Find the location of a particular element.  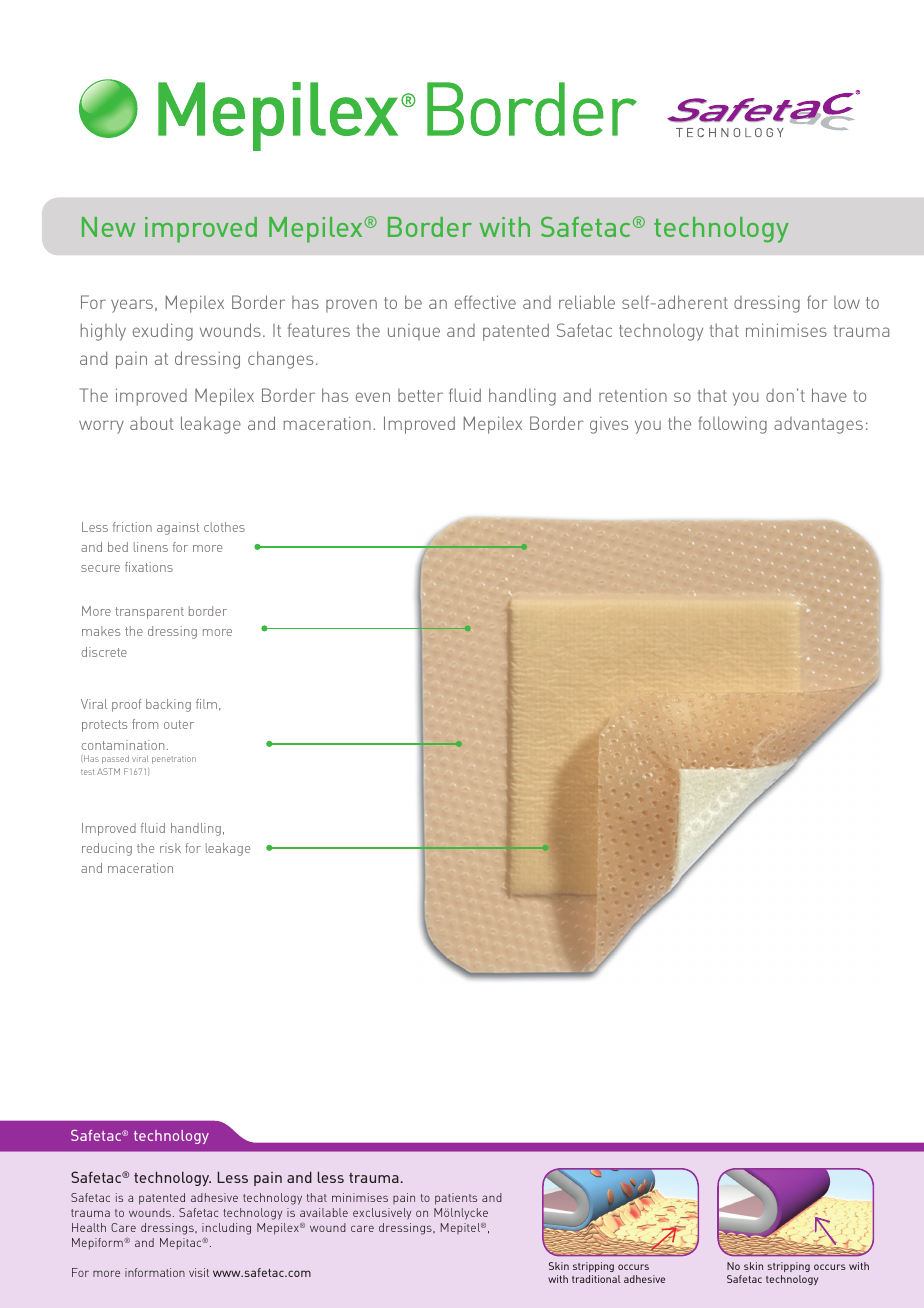

risk is located at coordinates (170, 848).
